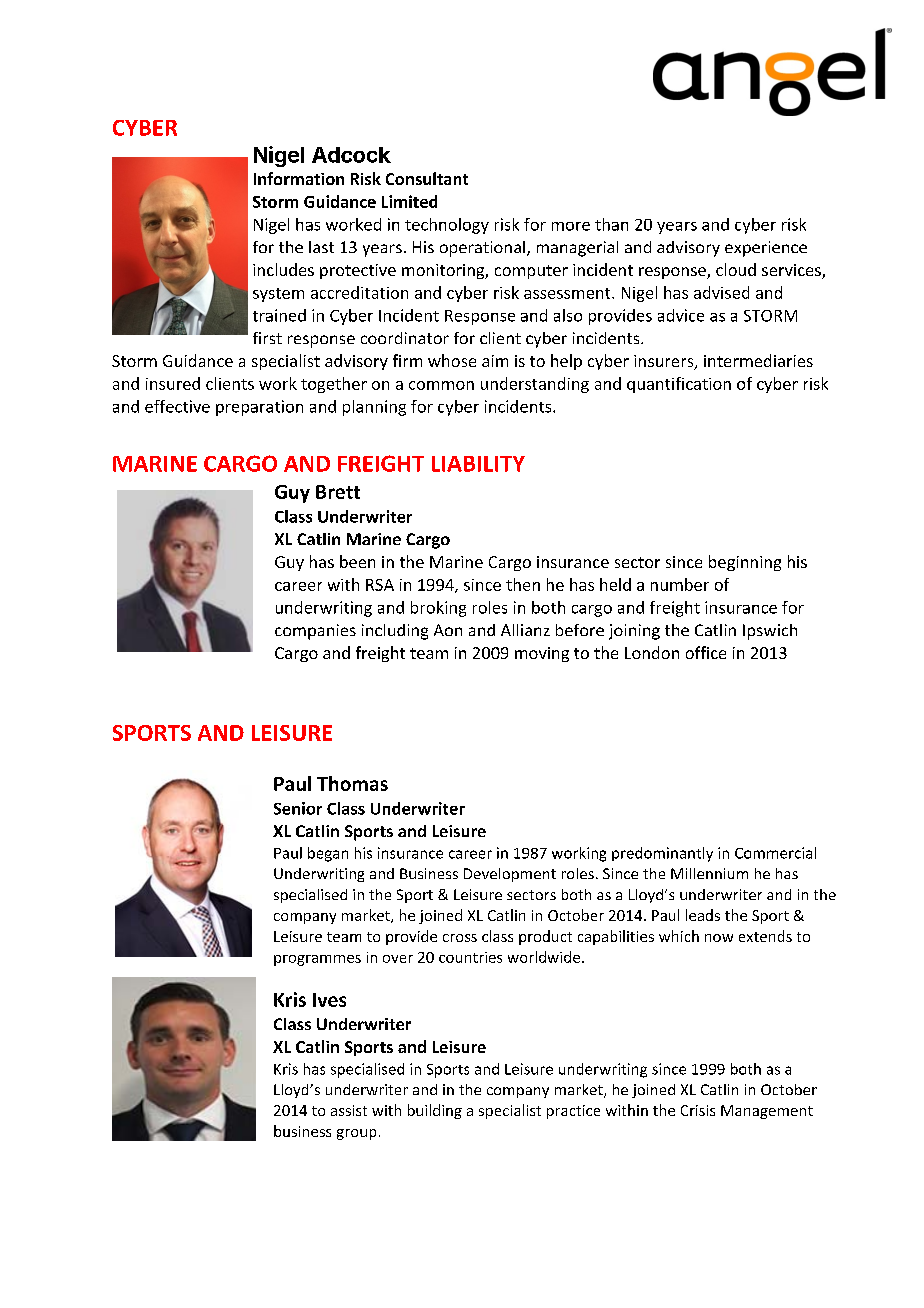  I want to click on quantification, so click(679, 385).
